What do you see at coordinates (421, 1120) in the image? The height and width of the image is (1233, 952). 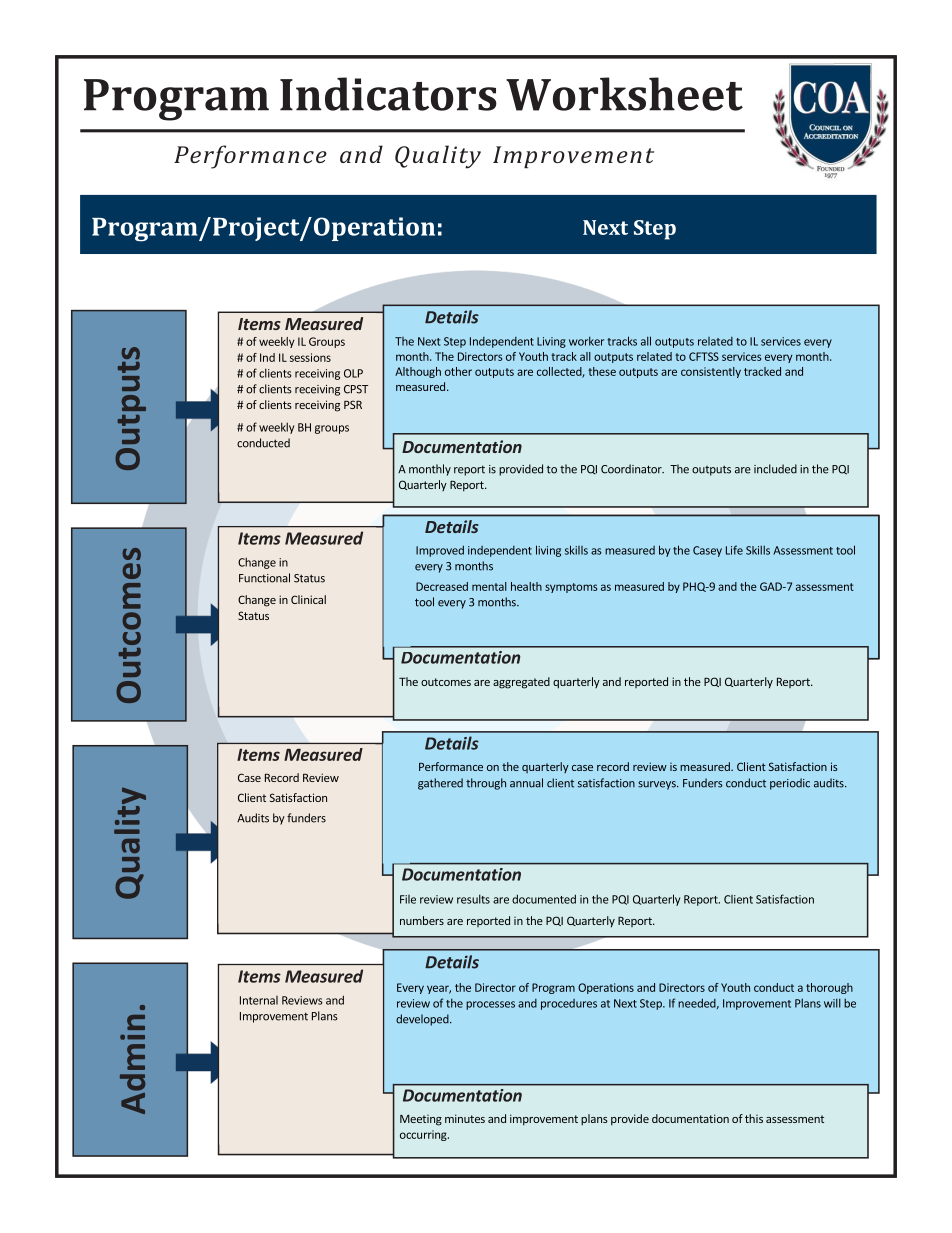 I see `Meeting` at bounding box center [421, 1120].
